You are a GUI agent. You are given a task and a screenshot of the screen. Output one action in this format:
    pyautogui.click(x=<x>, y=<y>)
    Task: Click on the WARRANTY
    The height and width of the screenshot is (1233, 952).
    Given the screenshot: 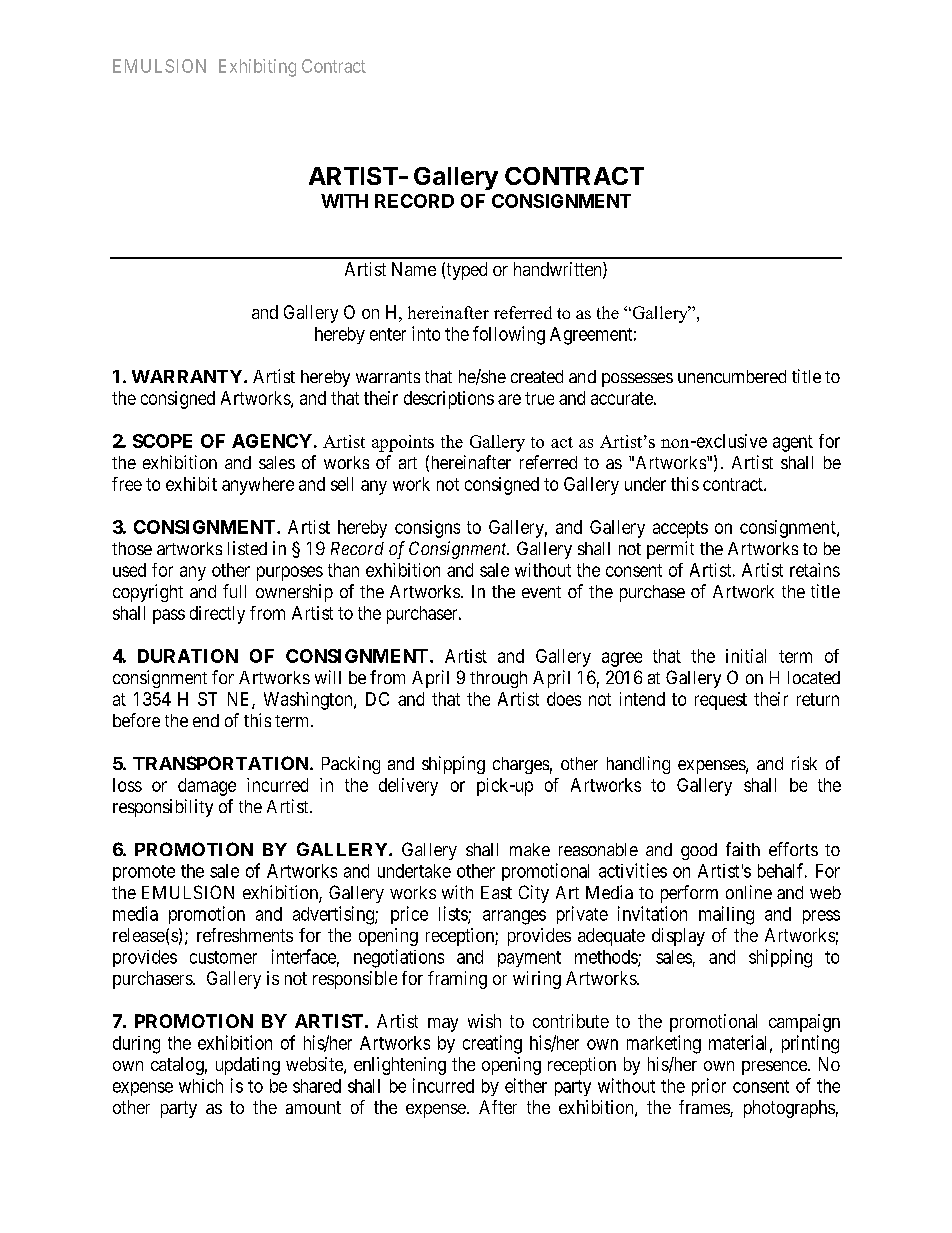 What is the action you would take?
    pyautogui.click(x=188, y=376)
